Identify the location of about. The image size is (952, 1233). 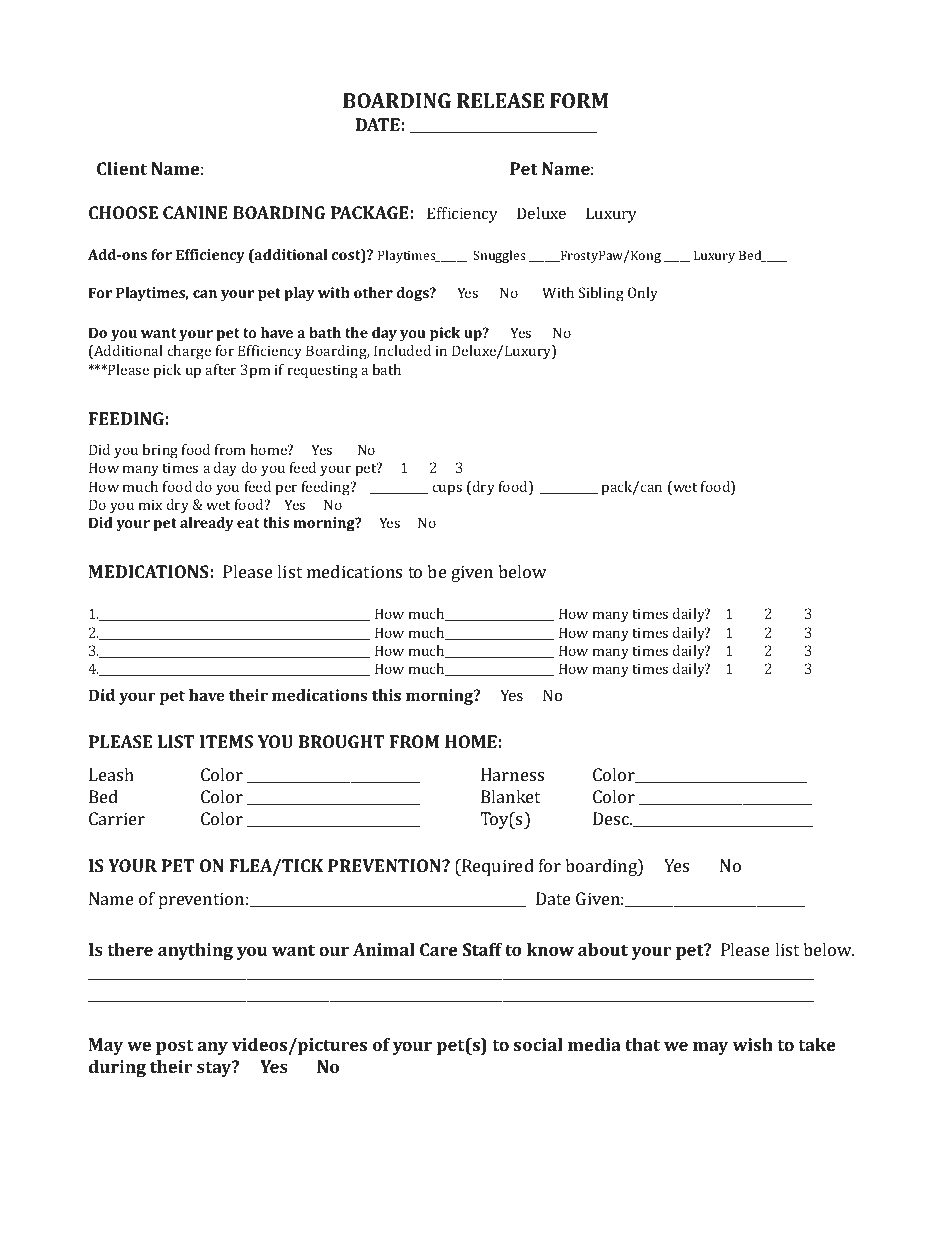
(603, 949).
